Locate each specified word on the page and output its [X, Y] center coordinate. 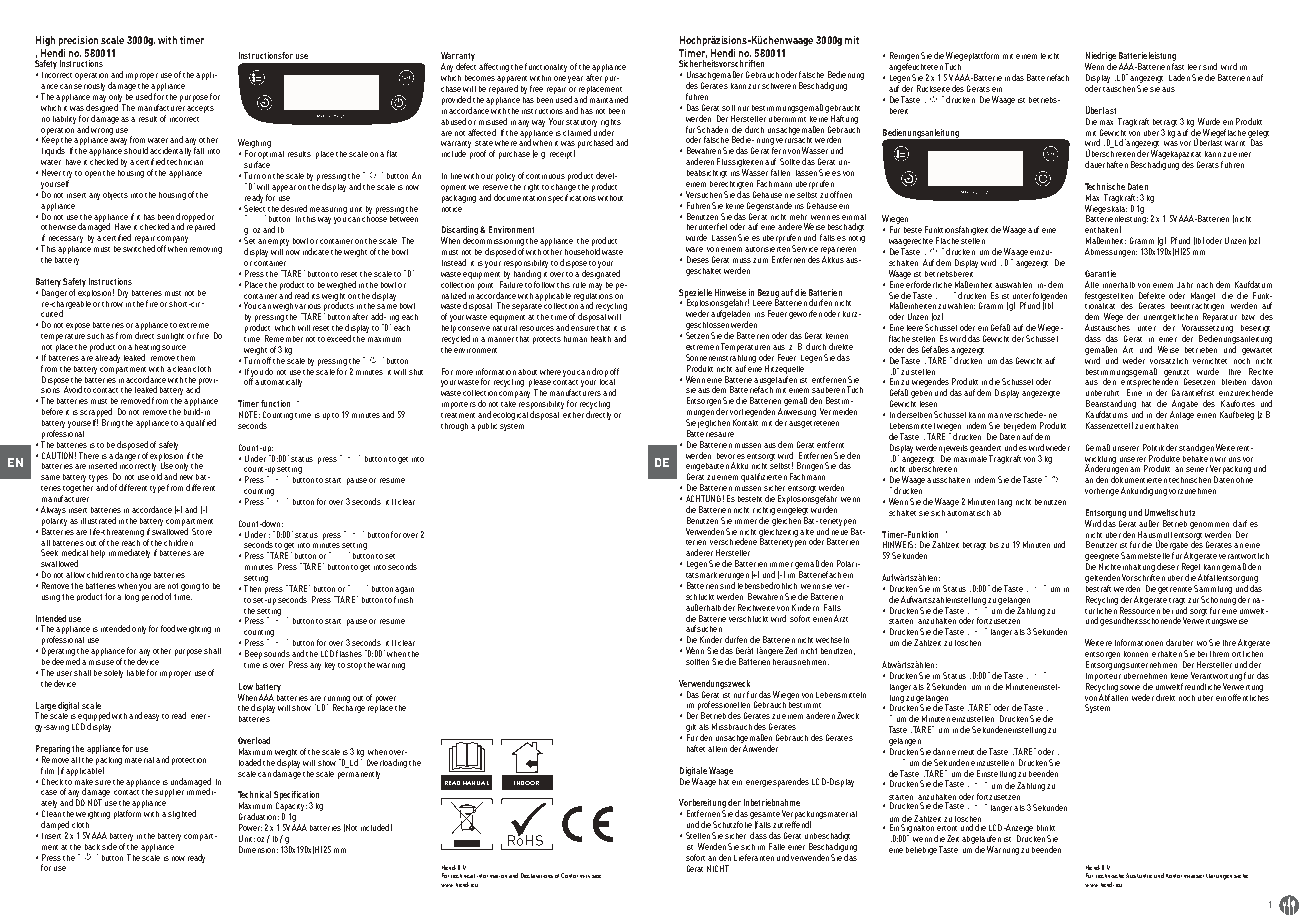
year [575, 79]
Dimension [257, 849]
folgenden [1050, 297]
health [601, 339]
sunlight [170, 337]
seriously [89, 87]
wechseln [832, 640]
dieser [1168, 566]
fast [1178, 66]
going [190, 587]
